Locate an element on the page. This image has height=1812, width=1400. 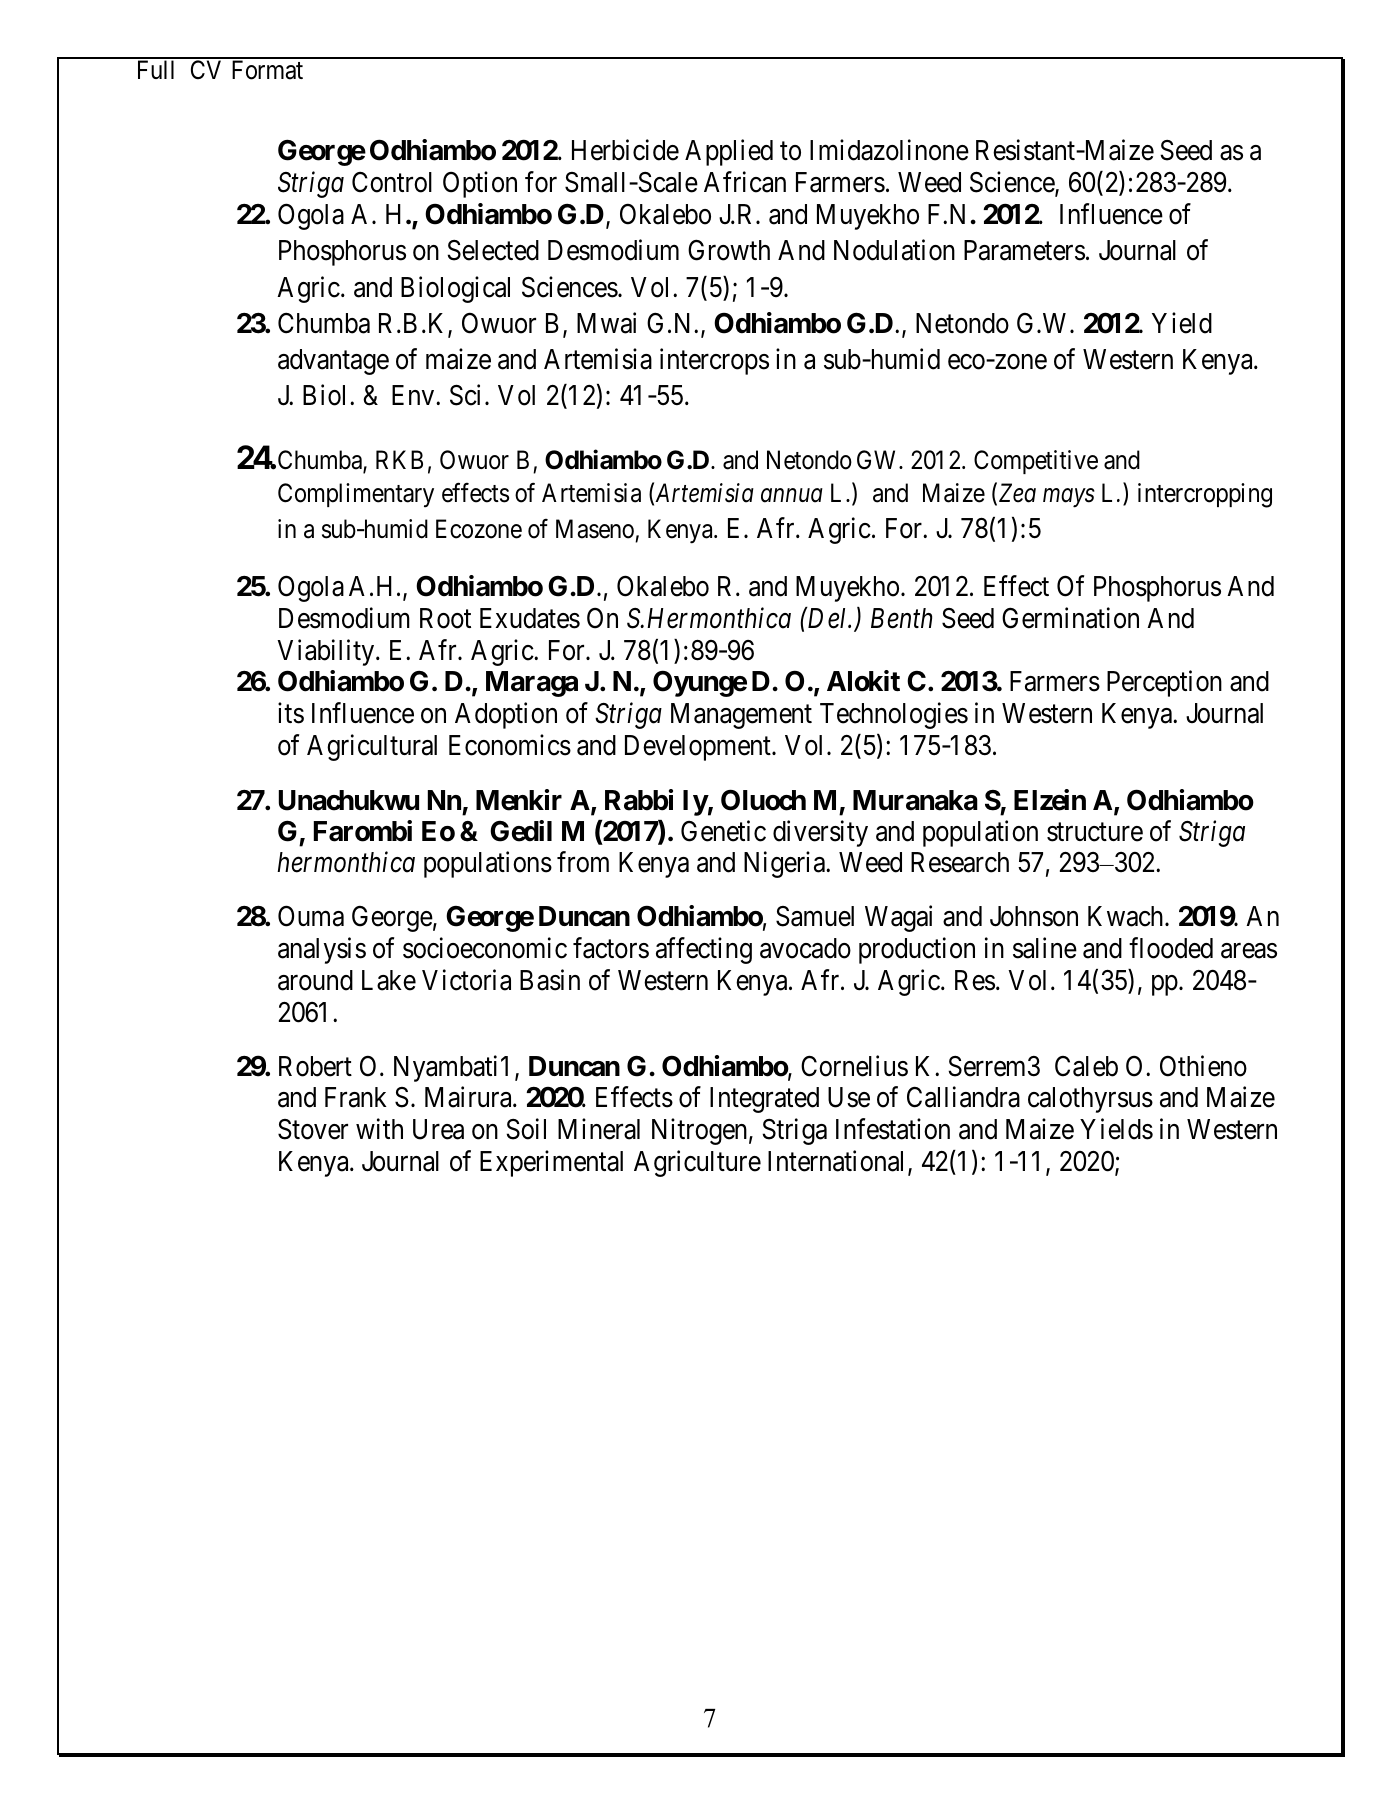
Integrated is located at coordinates (764, 1100).
